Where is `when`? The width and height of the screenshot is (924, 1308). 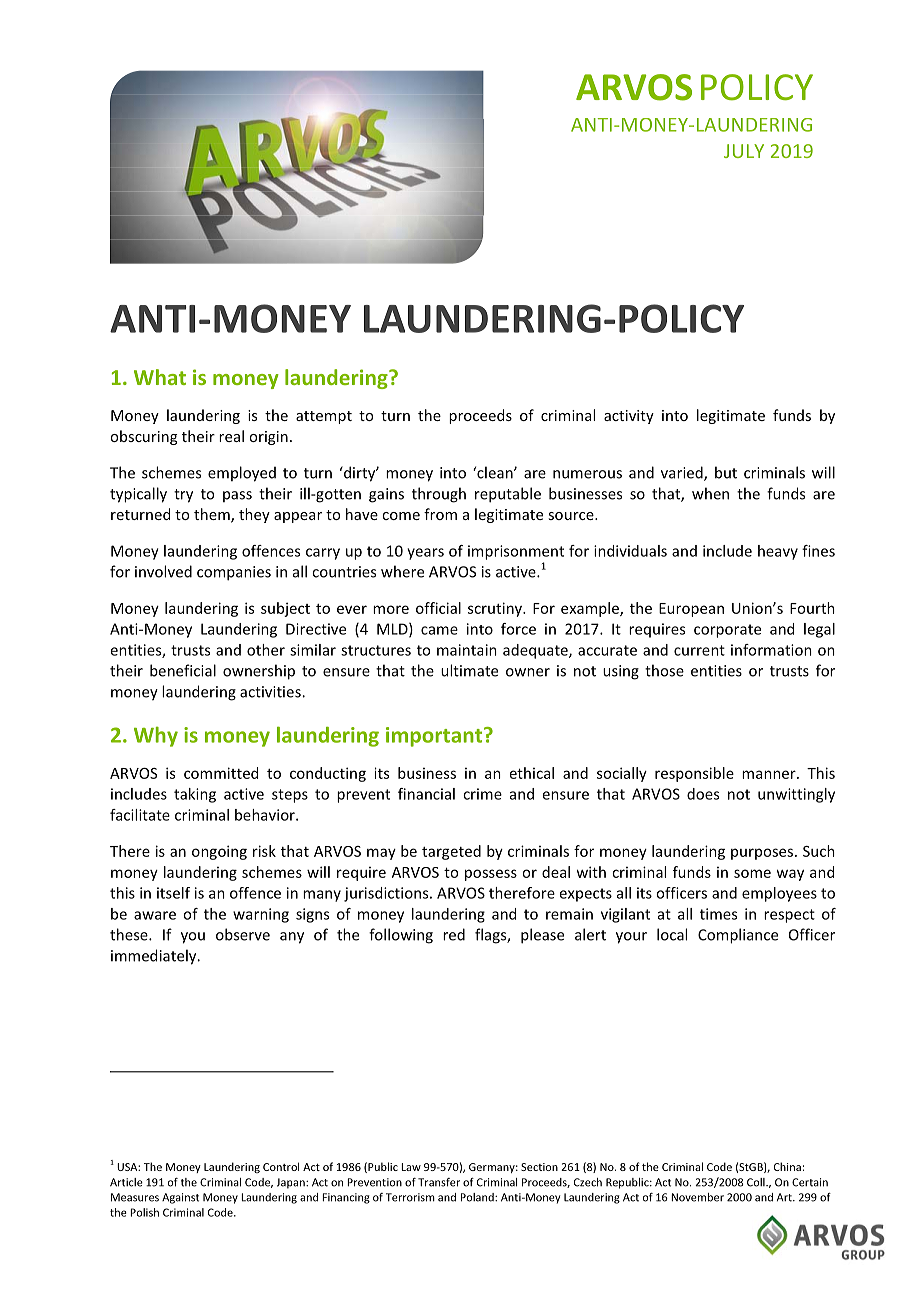
when is located at coordinates (710, 493).
